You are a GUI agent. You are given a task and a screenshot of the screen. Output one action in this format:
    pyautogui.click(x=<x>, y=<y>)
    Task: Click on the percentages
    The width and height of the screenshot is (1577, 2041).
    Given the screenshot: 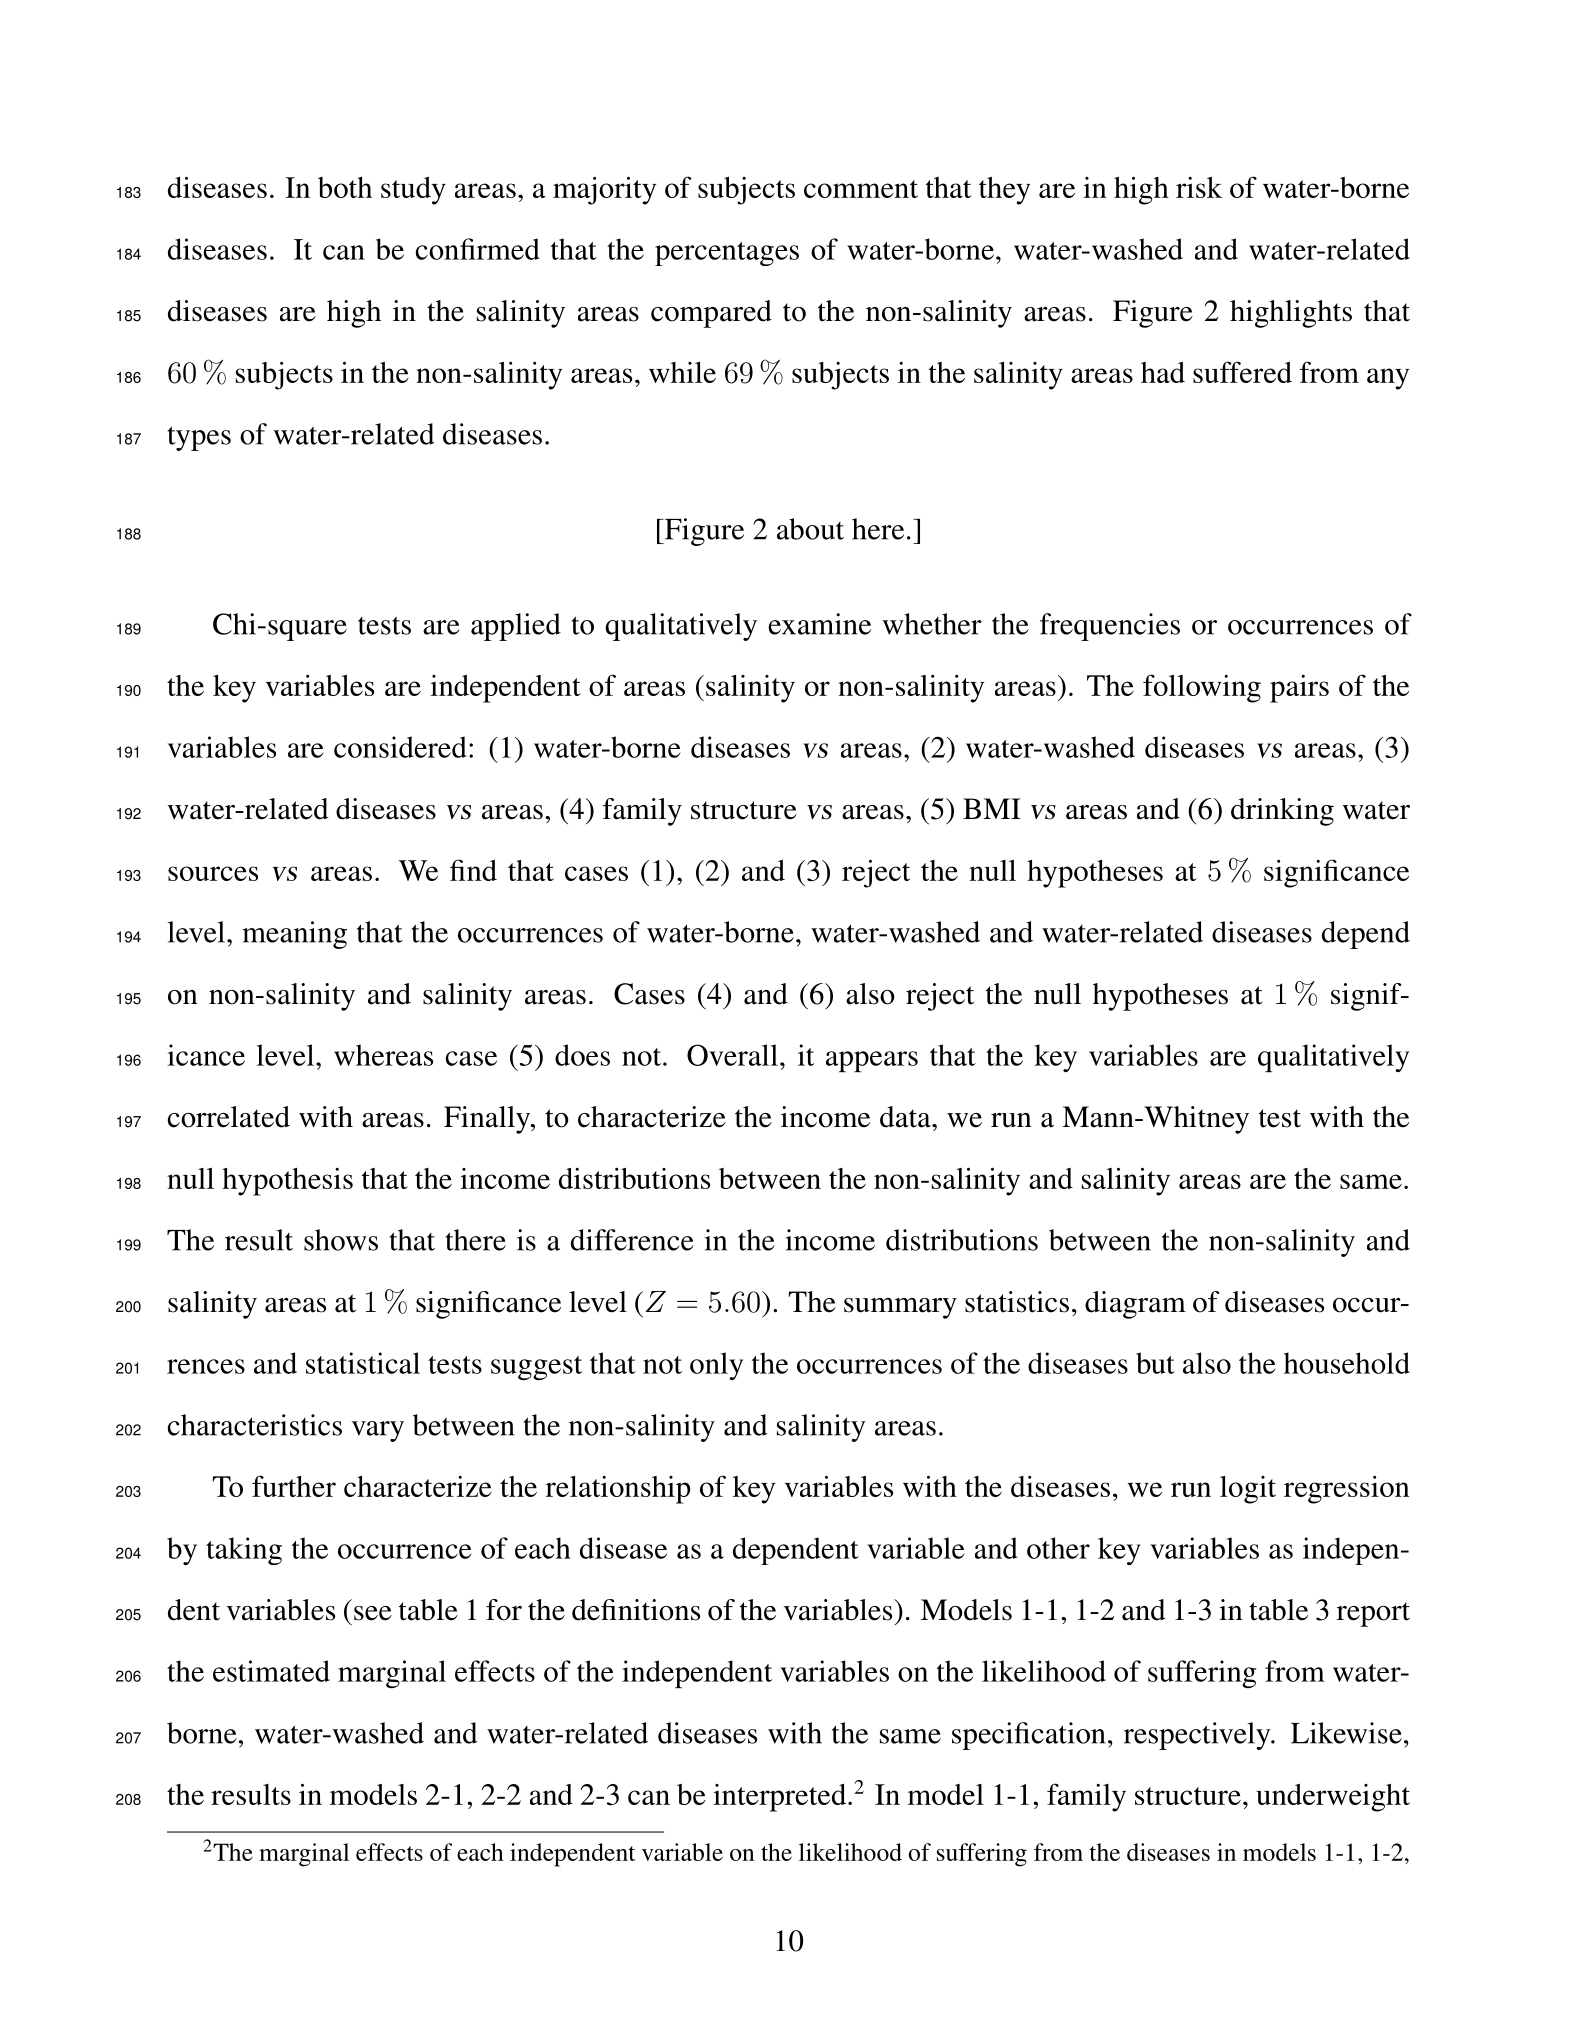 What is the action you would take?
    pyautogui.click(x=727, y=254)
